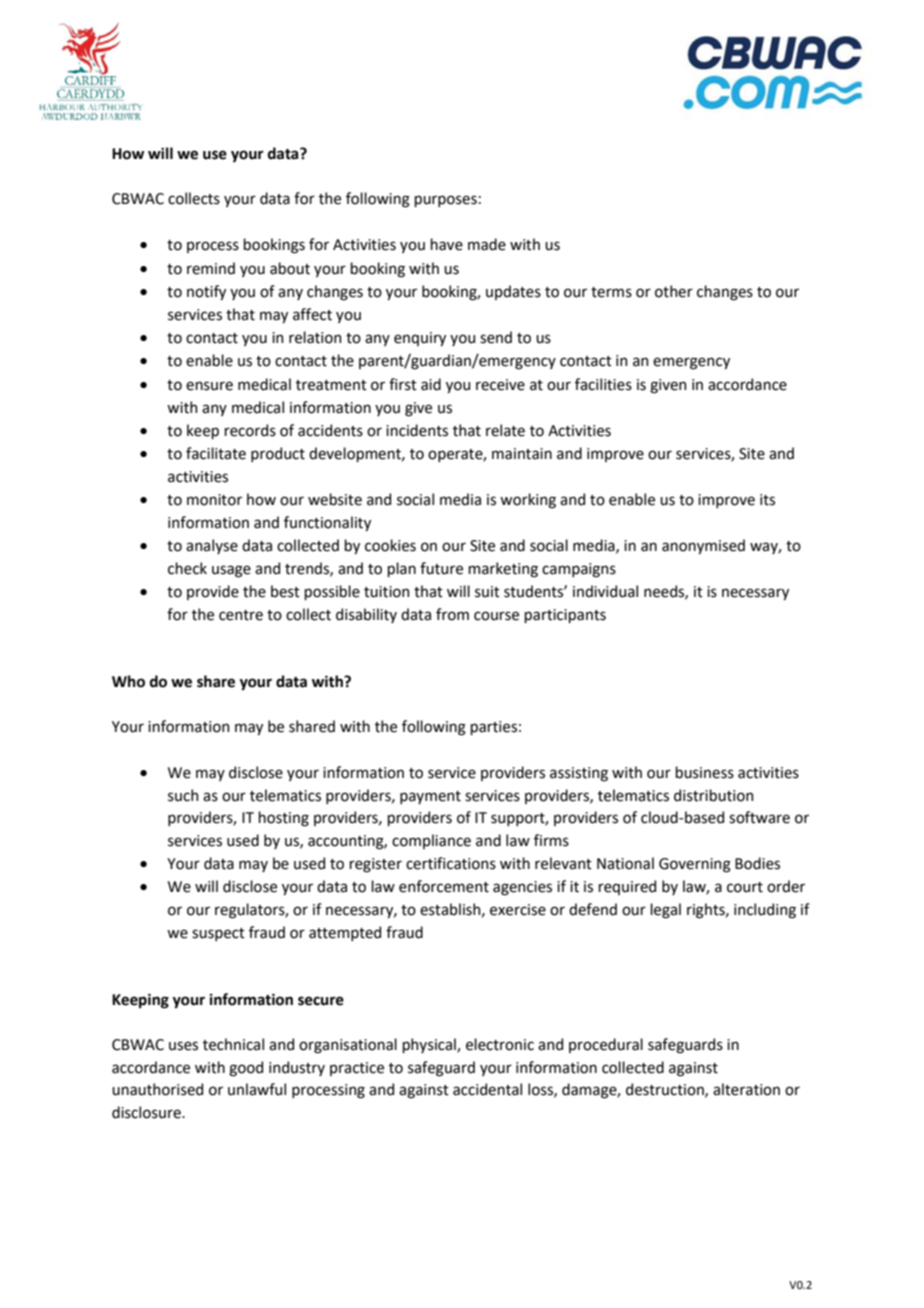 The height and width of the screenshot is (1308, 924). Describe the element at coordinates (246, 1069) in the screenshot. I see `good` at that location.
